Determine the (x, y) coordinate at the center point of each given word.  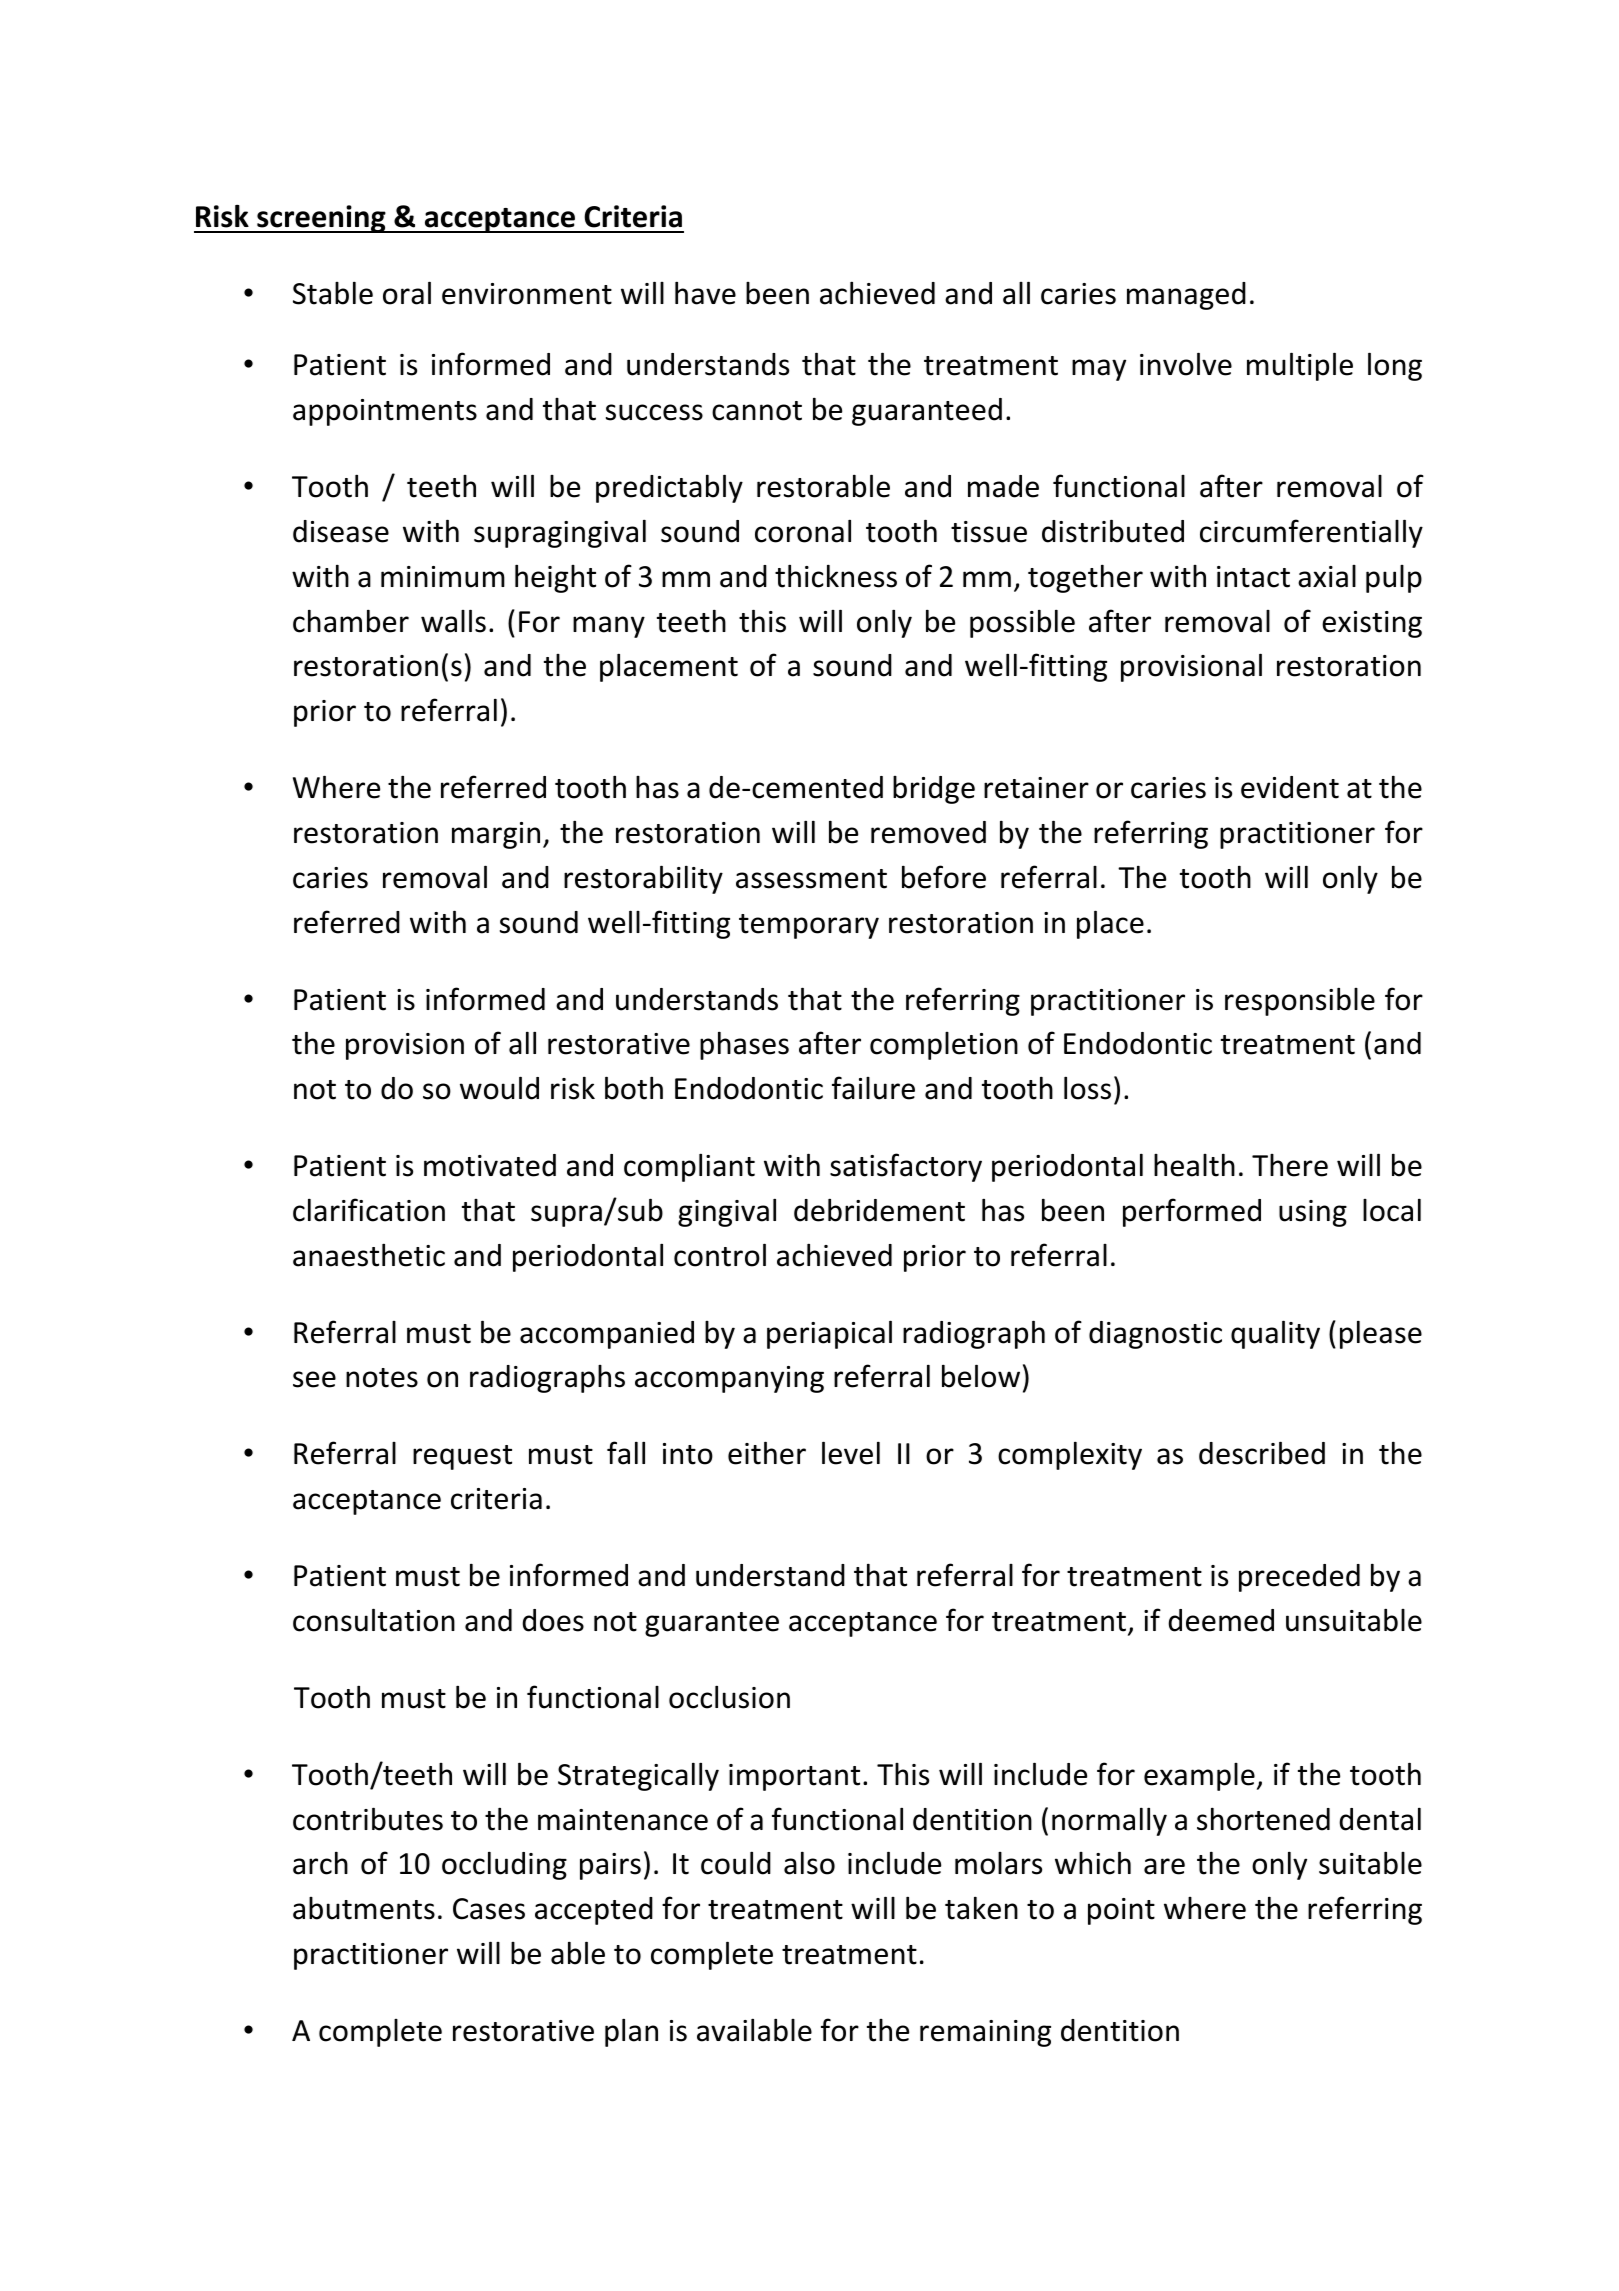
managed (1186, 296)
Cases (489, 1909)
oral (407, 293)
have (705, 293)
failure (873, 1088)
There (1290, 1165)
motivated (490, 1165)
